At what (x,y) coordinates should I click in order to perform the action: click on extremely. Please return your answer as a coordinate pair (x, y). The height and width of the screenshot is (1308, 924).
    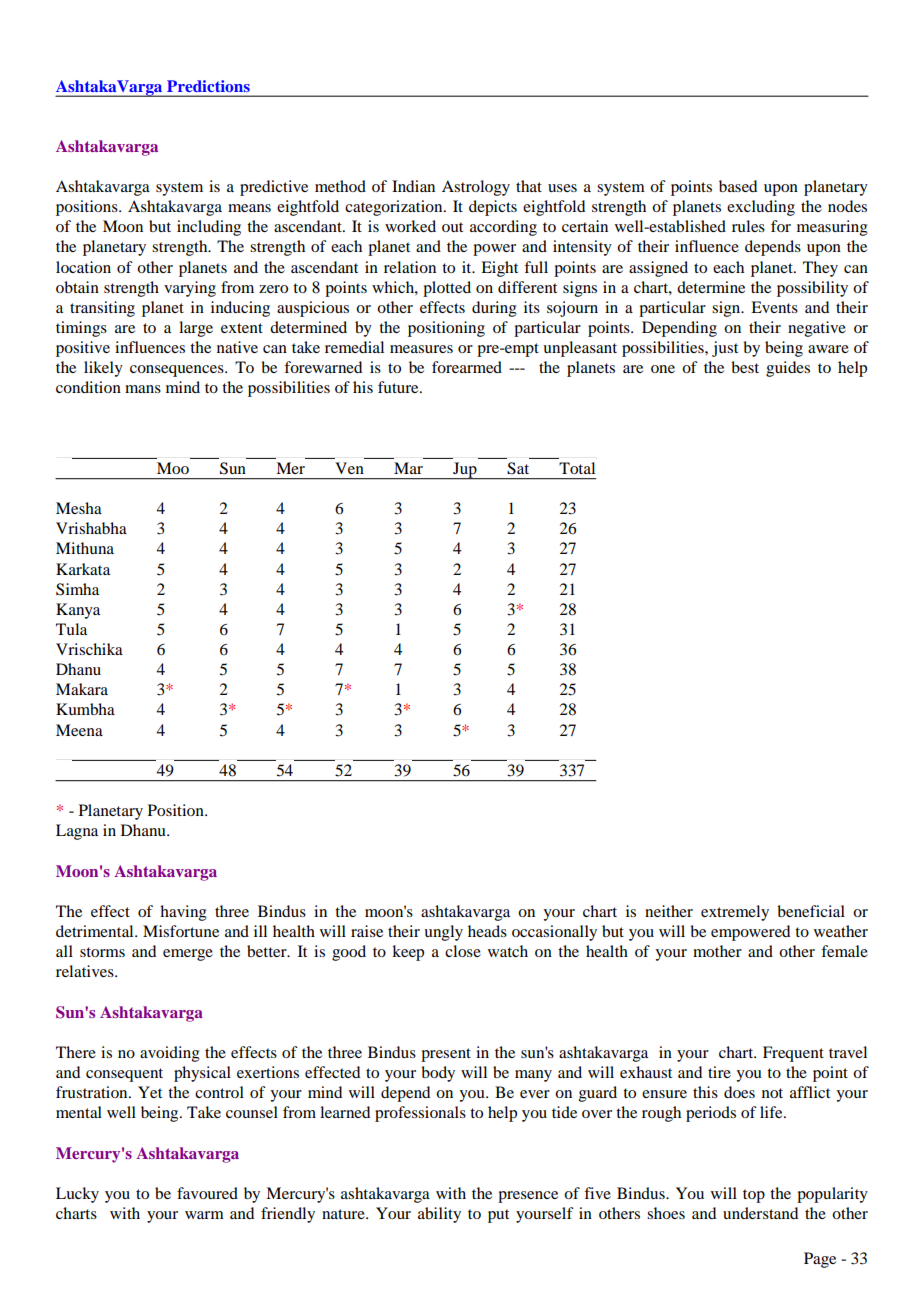
    Looking at the image, I should click on (735, 913).
